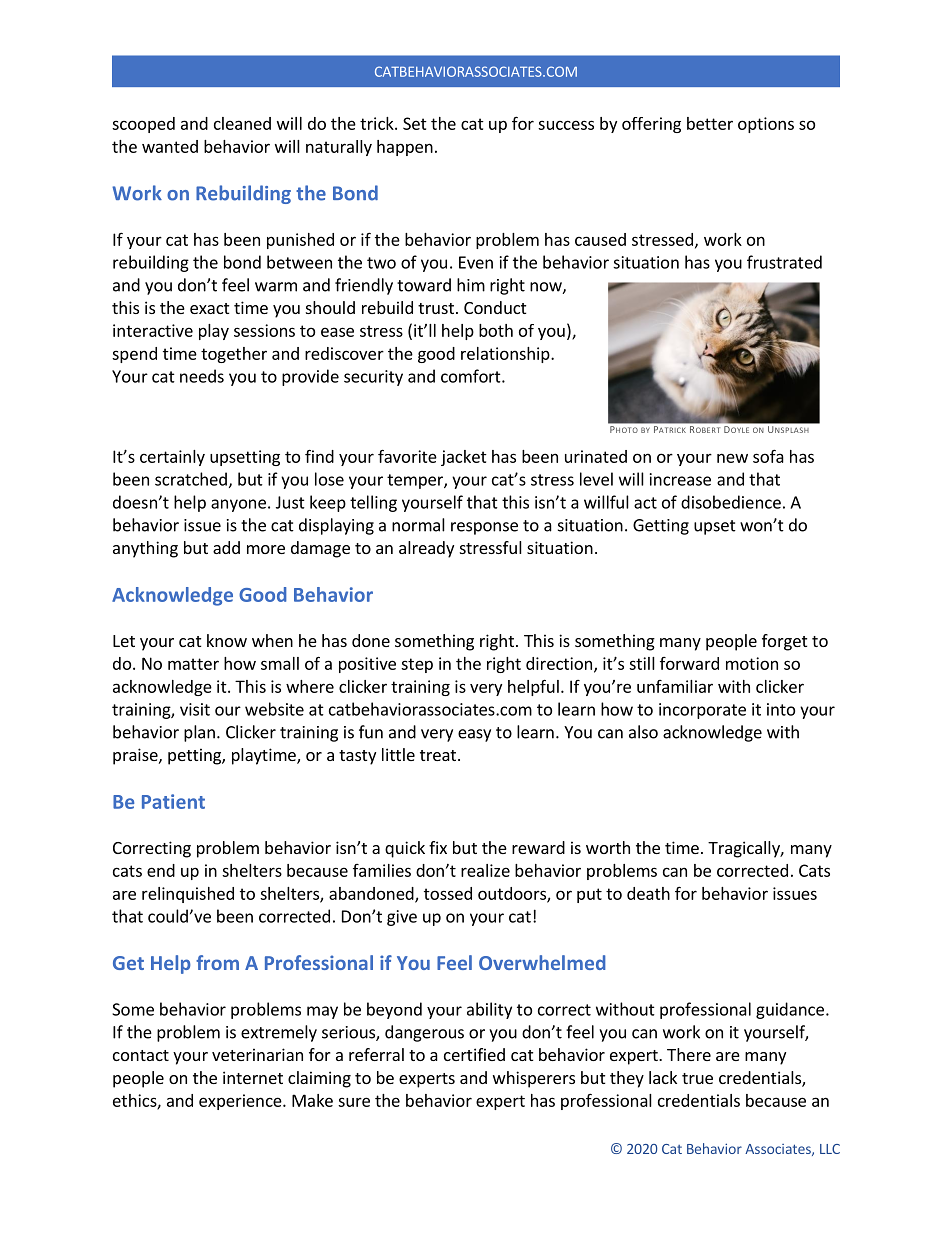 The image size is (952, 1233). Describe the element at coordinates (534, 1079) in the page. I see `whisperers` at that location.
